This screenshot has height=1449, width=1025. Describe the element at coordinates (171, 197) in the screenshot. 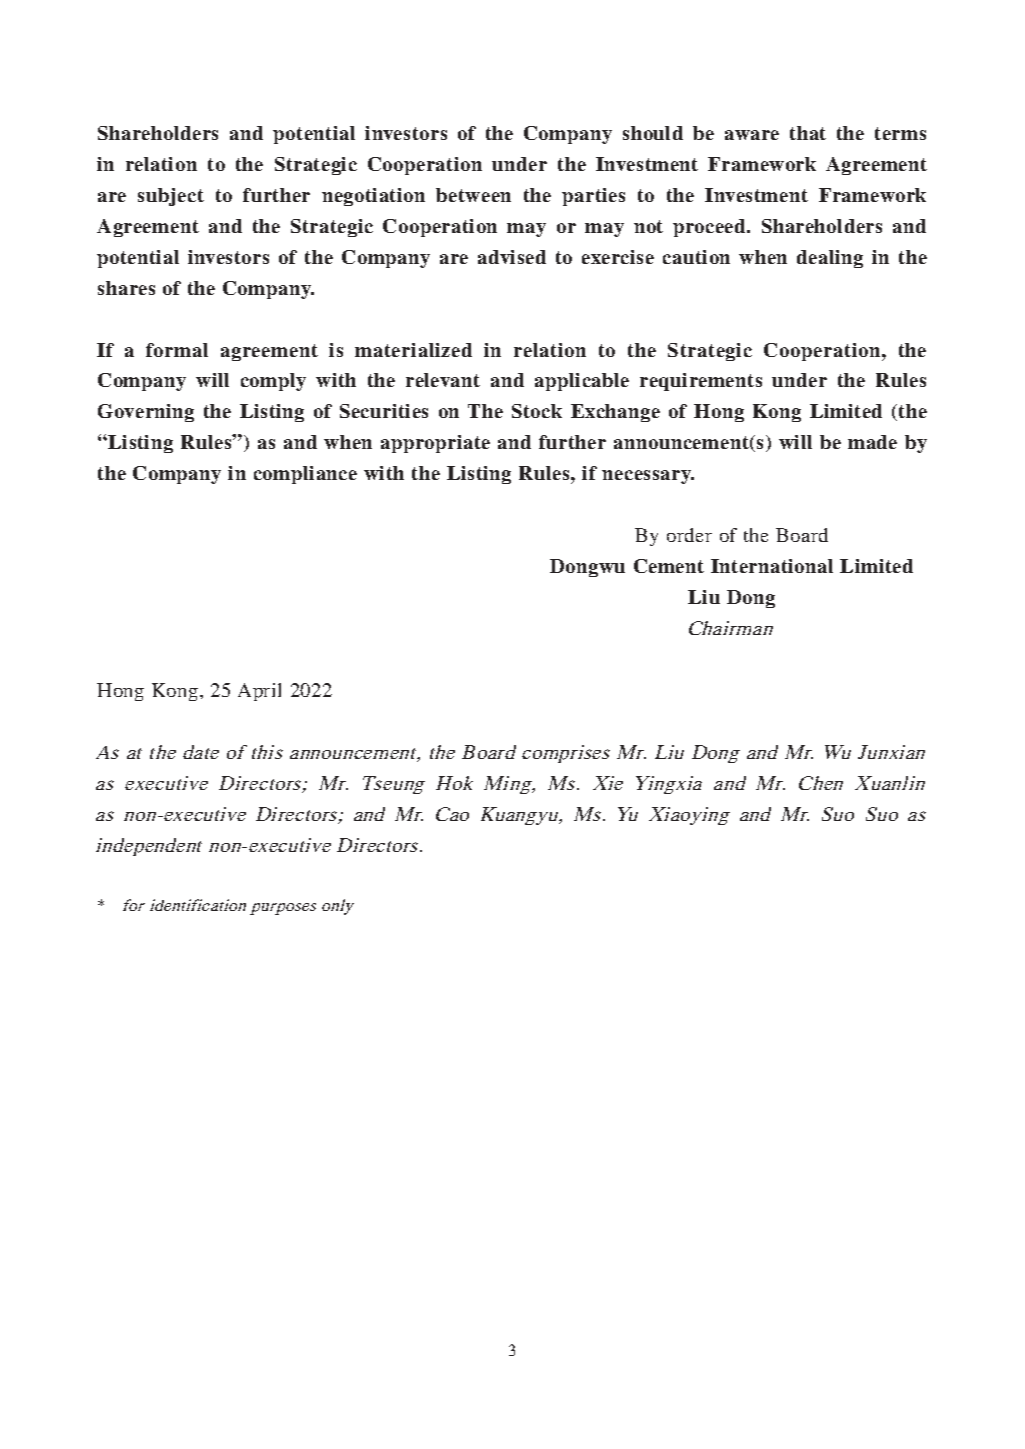

I see `subject` at that location.
